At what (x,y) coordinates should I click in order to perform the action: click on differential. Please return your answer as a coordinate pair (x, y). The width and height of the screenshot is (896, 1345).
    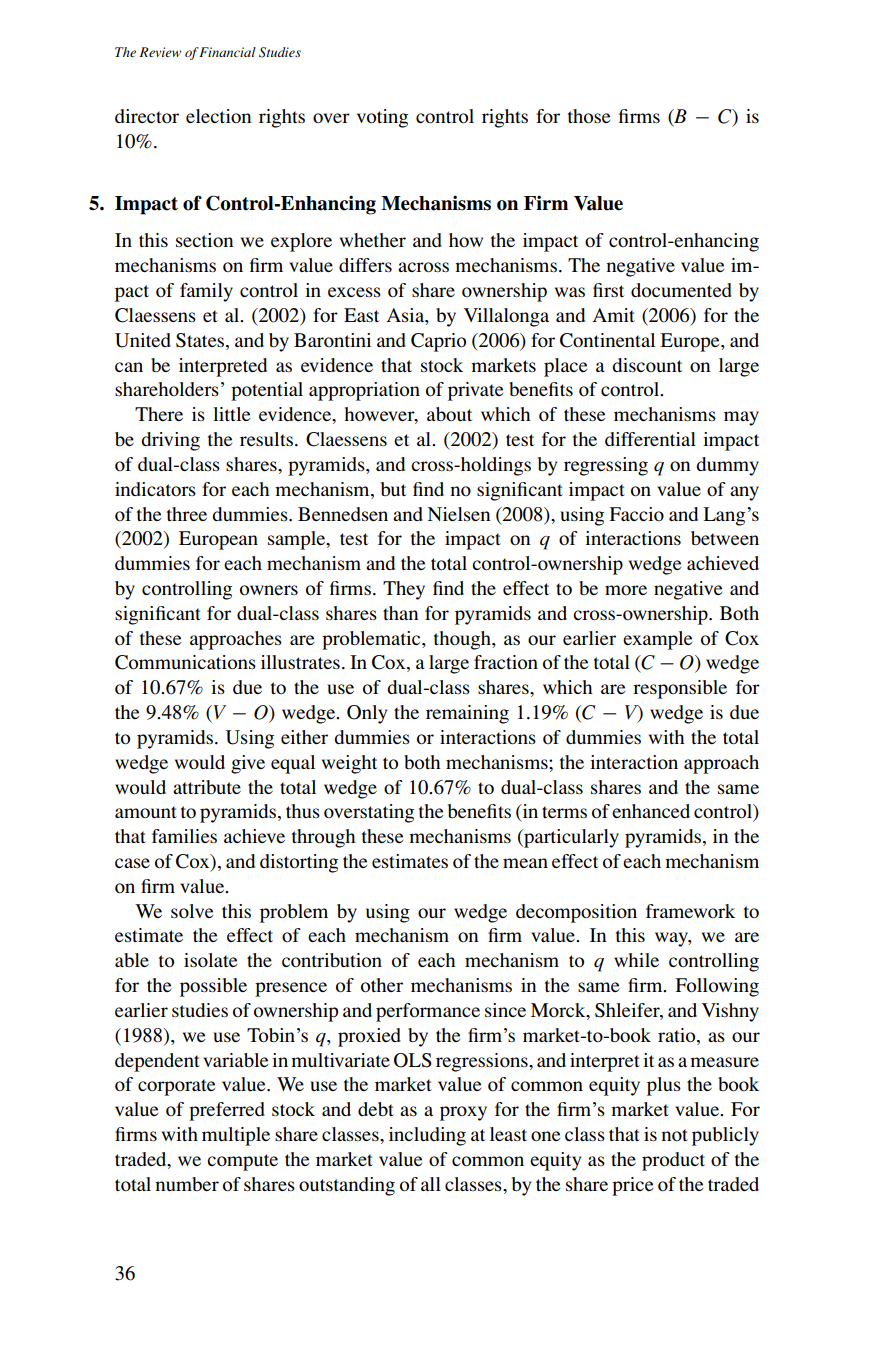
    Looking at the image, I should click on (650, 439).
